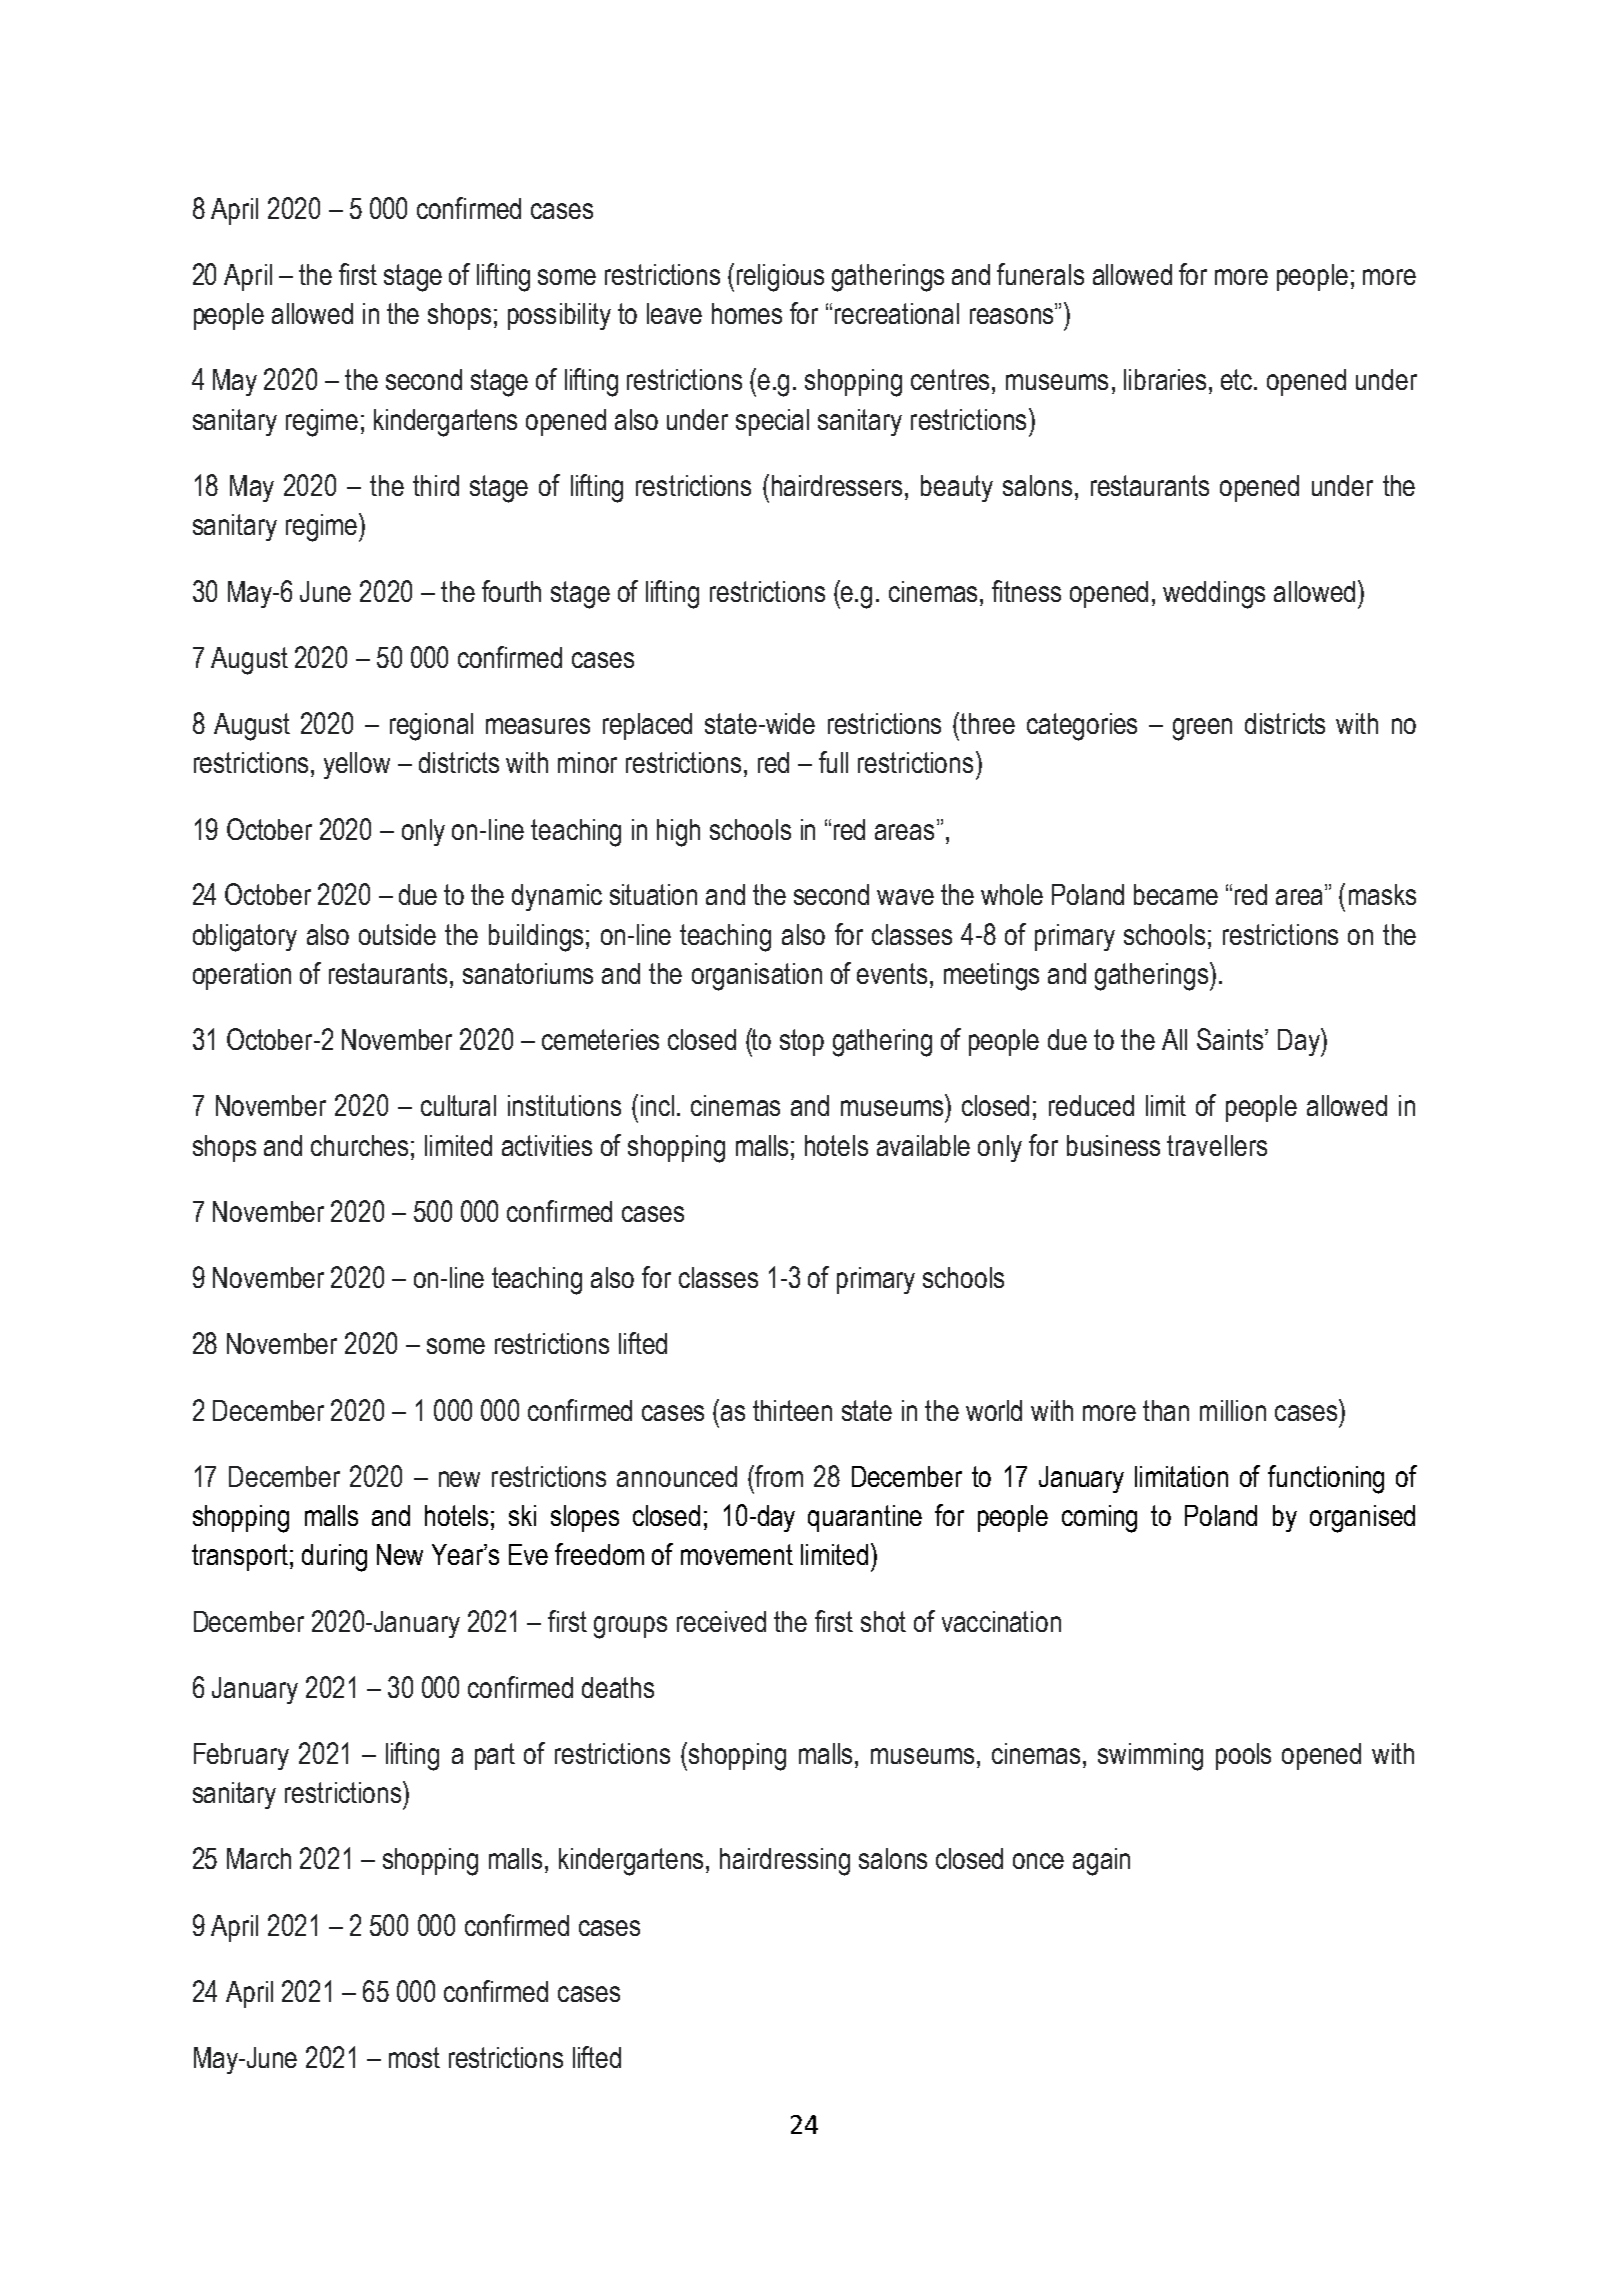 The width and height of the screenshot is (1608, 2274). I want to click on possibility, so click(559, 316).
